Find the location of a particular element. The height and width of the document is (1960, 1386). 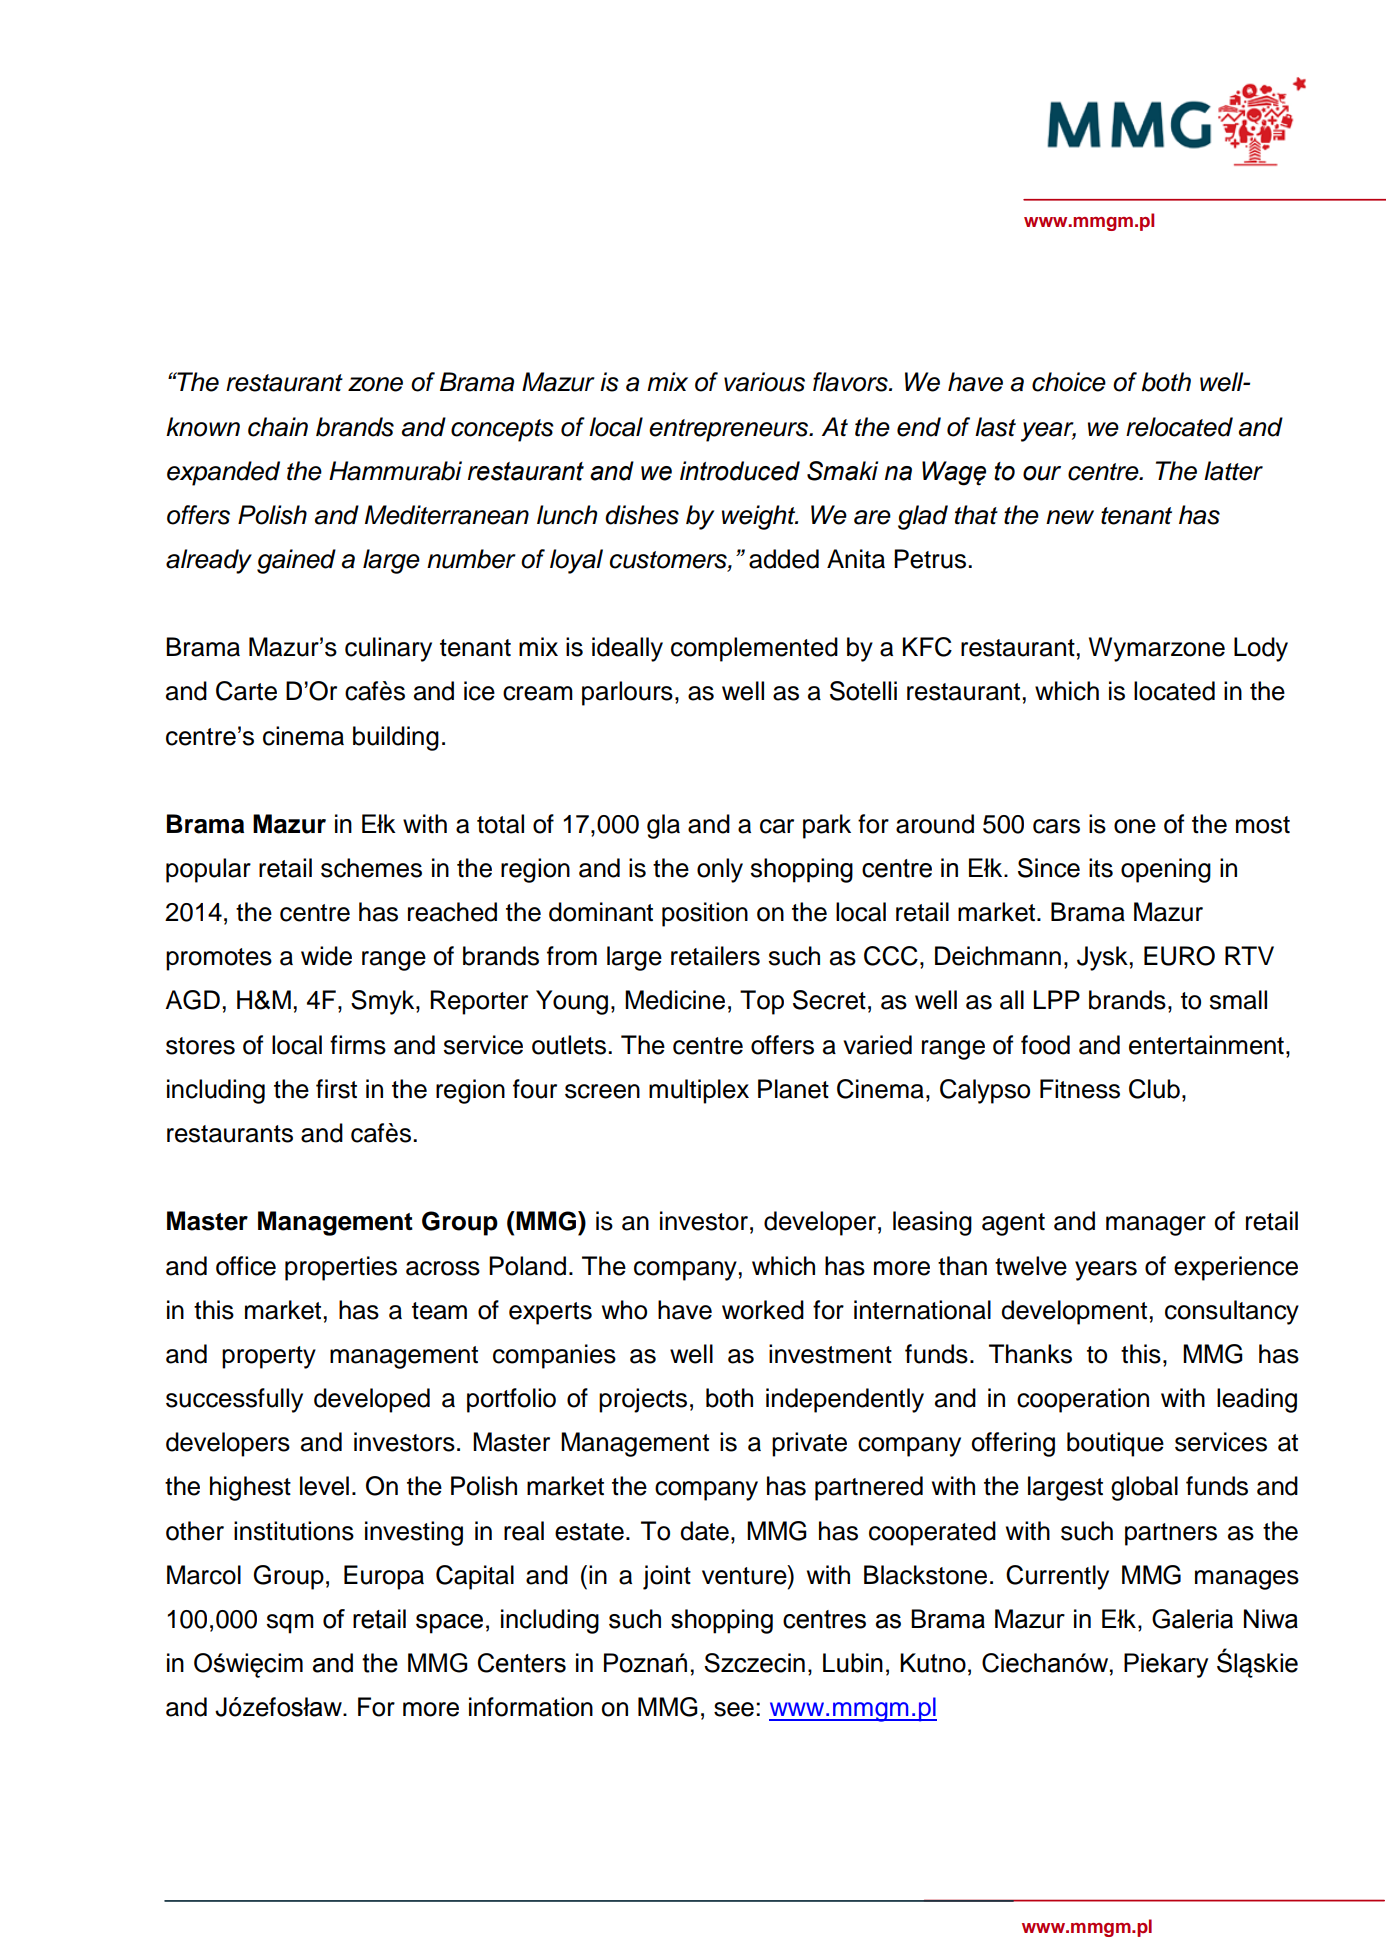

Hammurabi is located at coordinates (395, 471).
